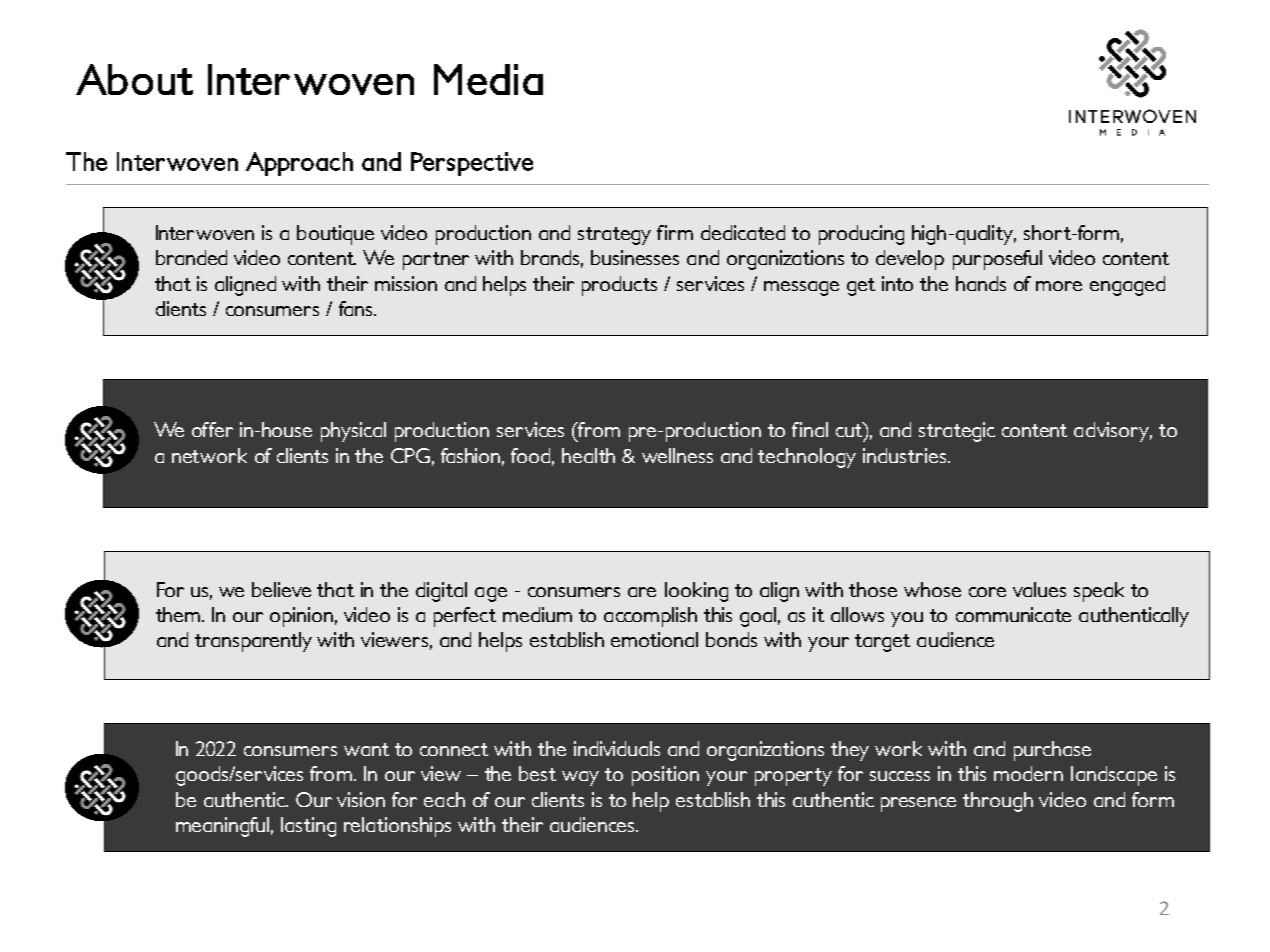 The width and height of the document is (1270, 952). What do you see at coordinates (619, 286) in the document?
I see `products` at bounding box center [619, 286].
